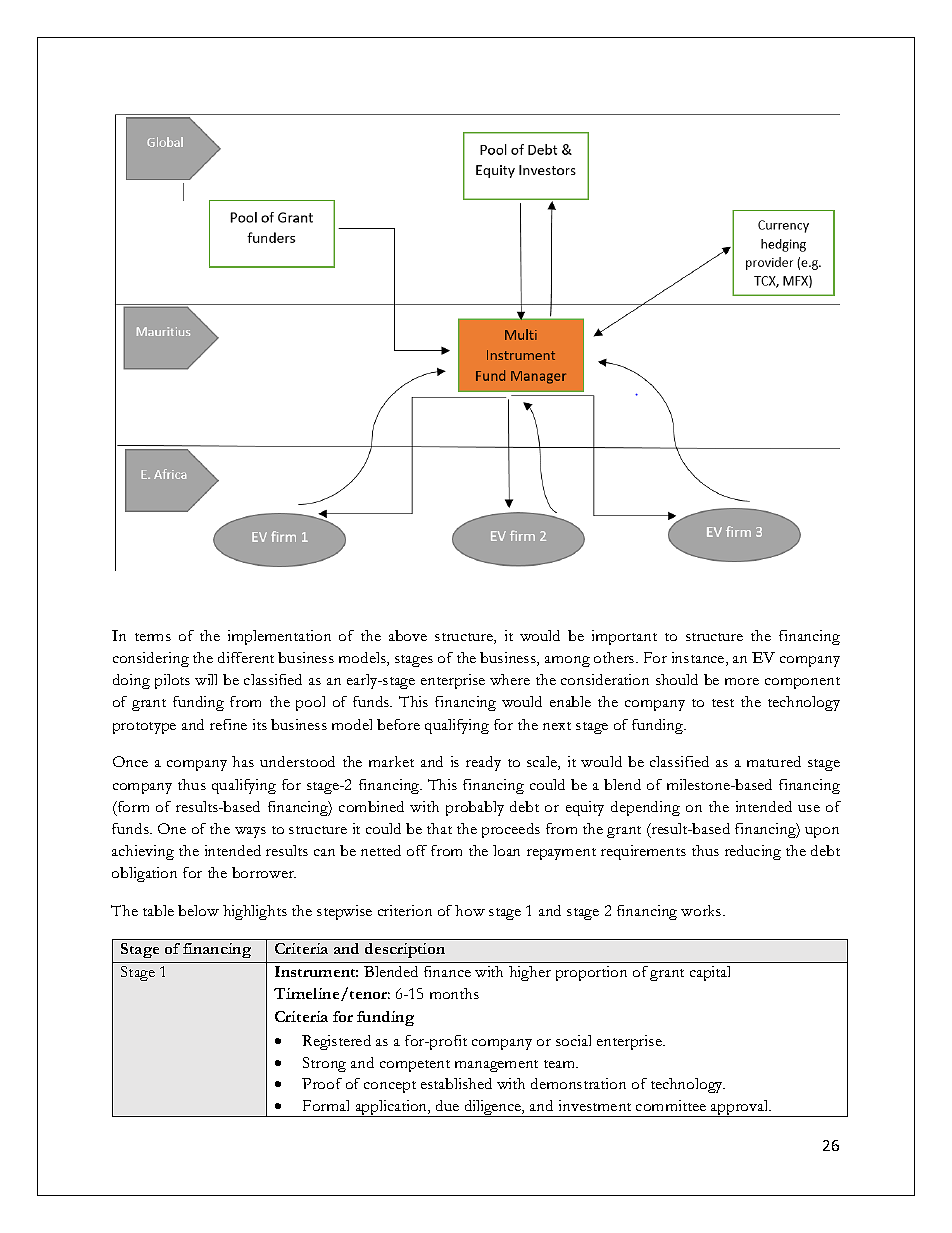 The height and width of the screenshot is (1233, 952). What do you see at coordinates (753, 852) in the screenshot?
I see `reducing` at bounding box center [753, 852].
